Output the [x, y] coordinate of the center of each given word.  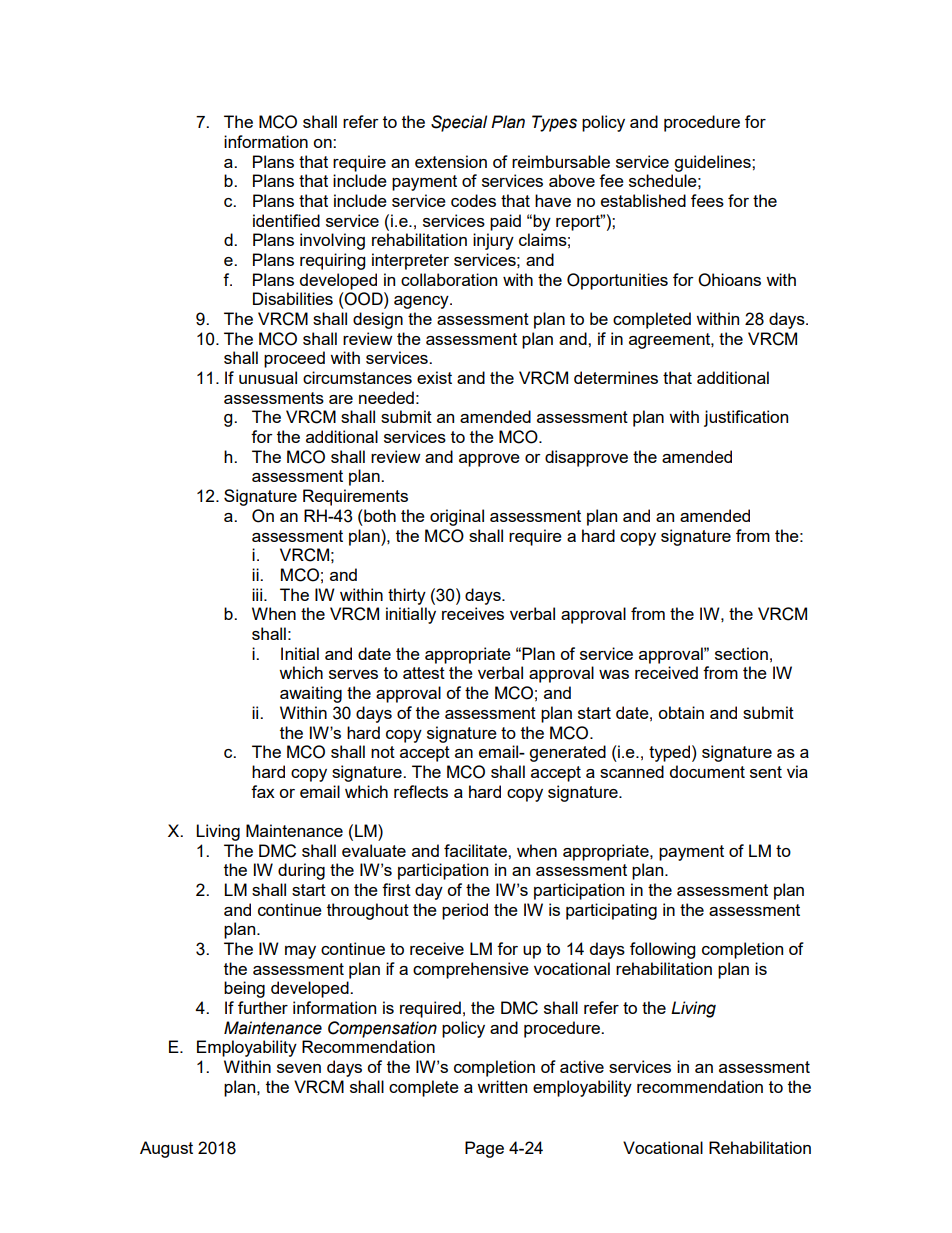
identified [286, 220]
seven [299, 1068]
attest [424, 673]
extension [451, 161]
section [741, 653]
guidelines [713, 163]
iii [258, 594]
